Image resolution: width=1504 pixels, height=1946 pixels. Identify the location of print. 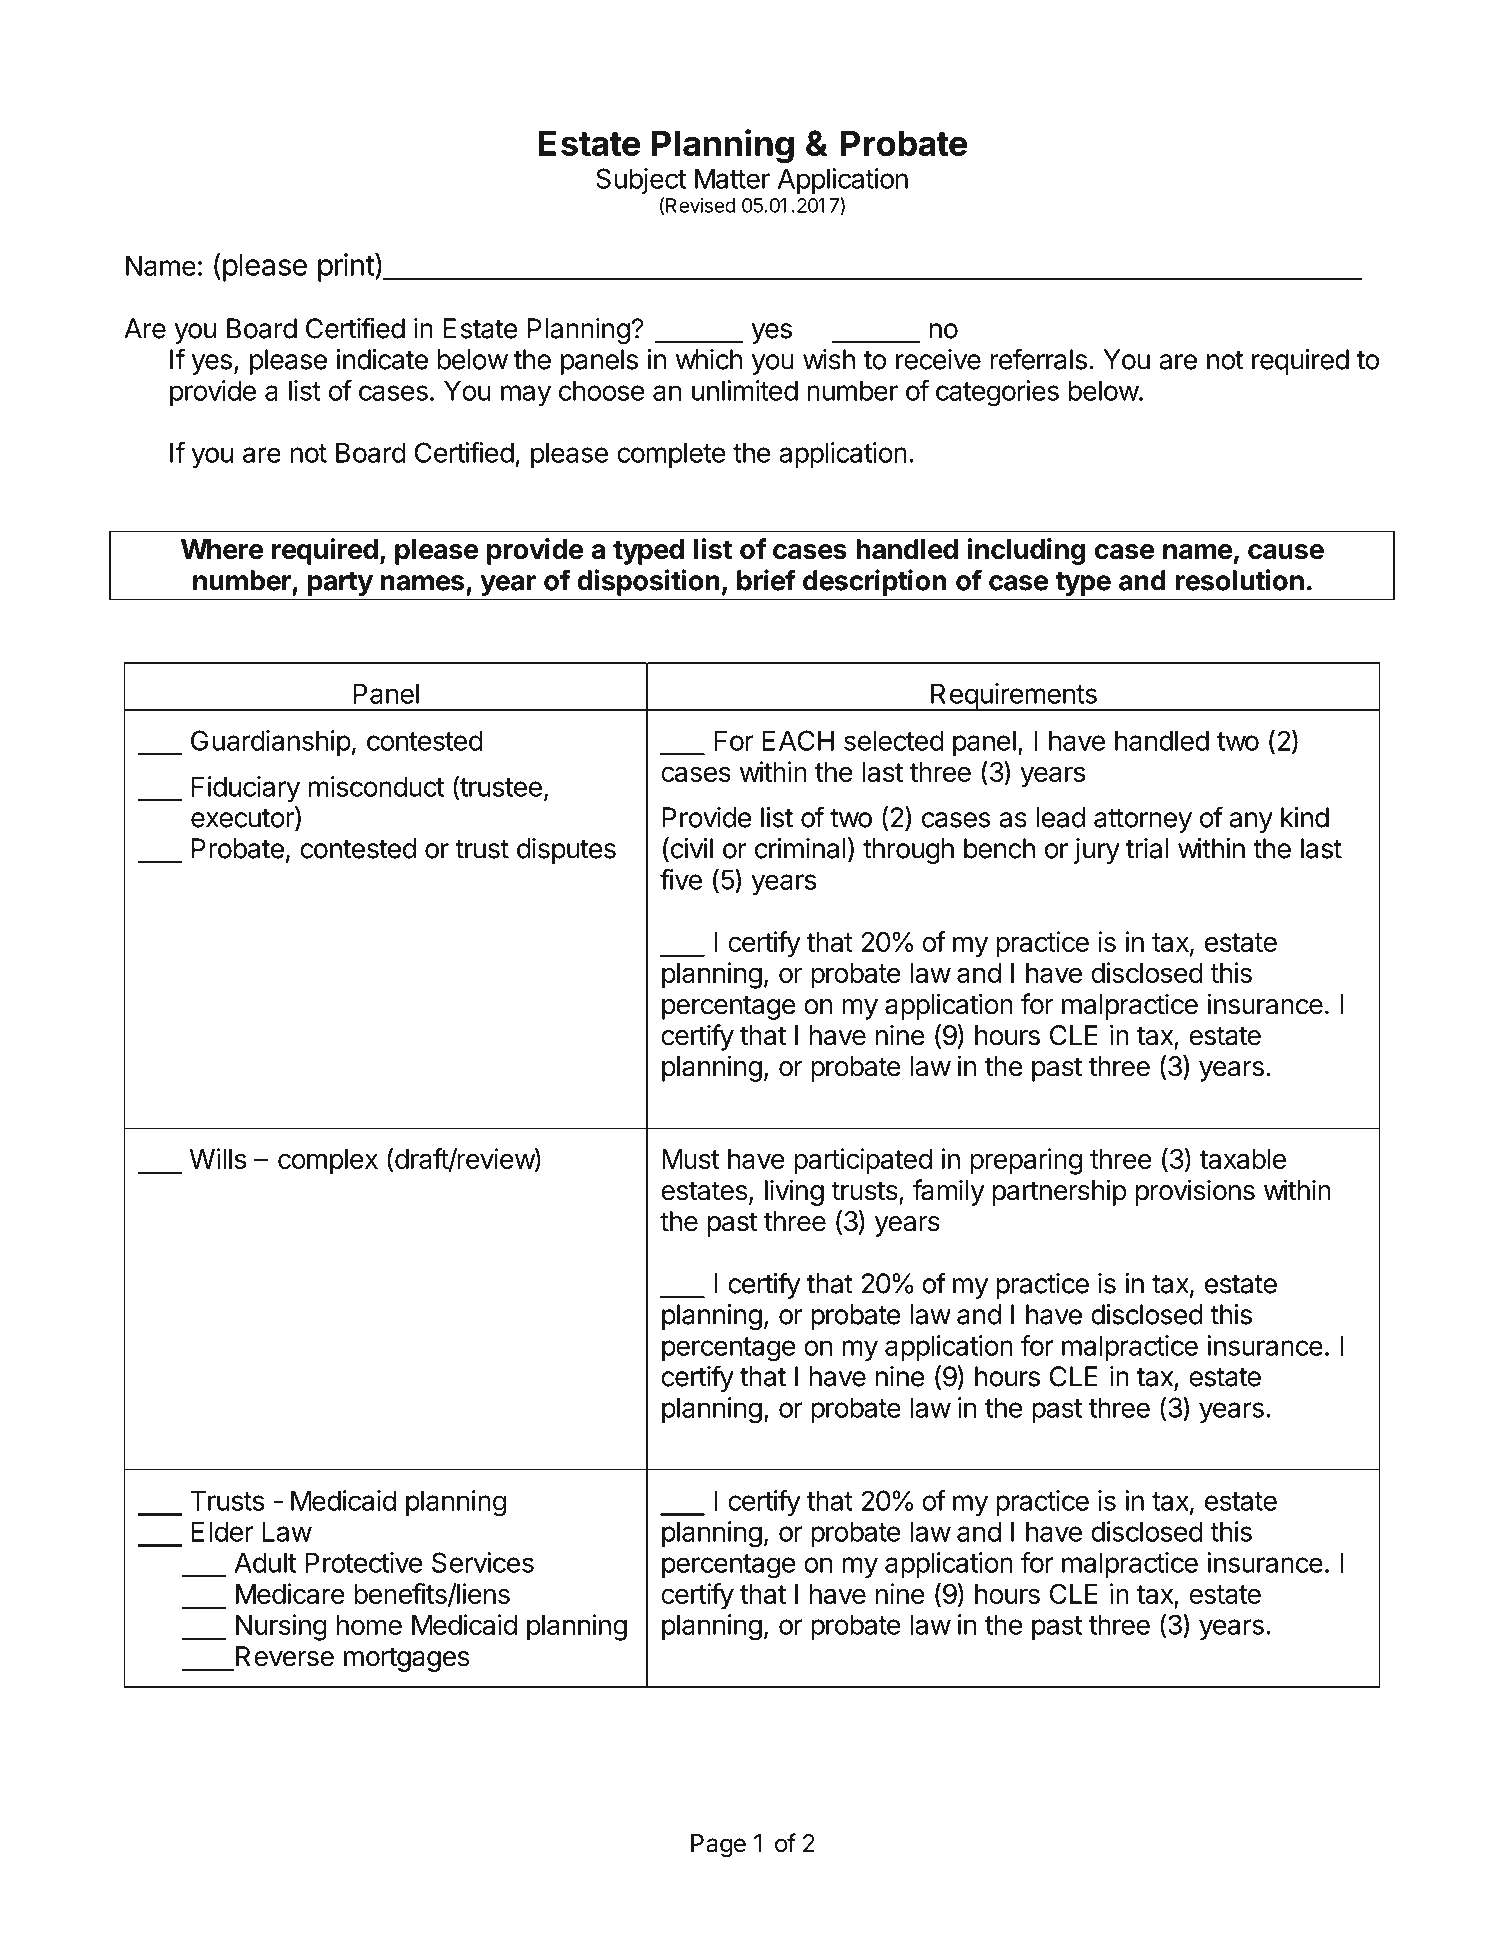
(346, 267).
